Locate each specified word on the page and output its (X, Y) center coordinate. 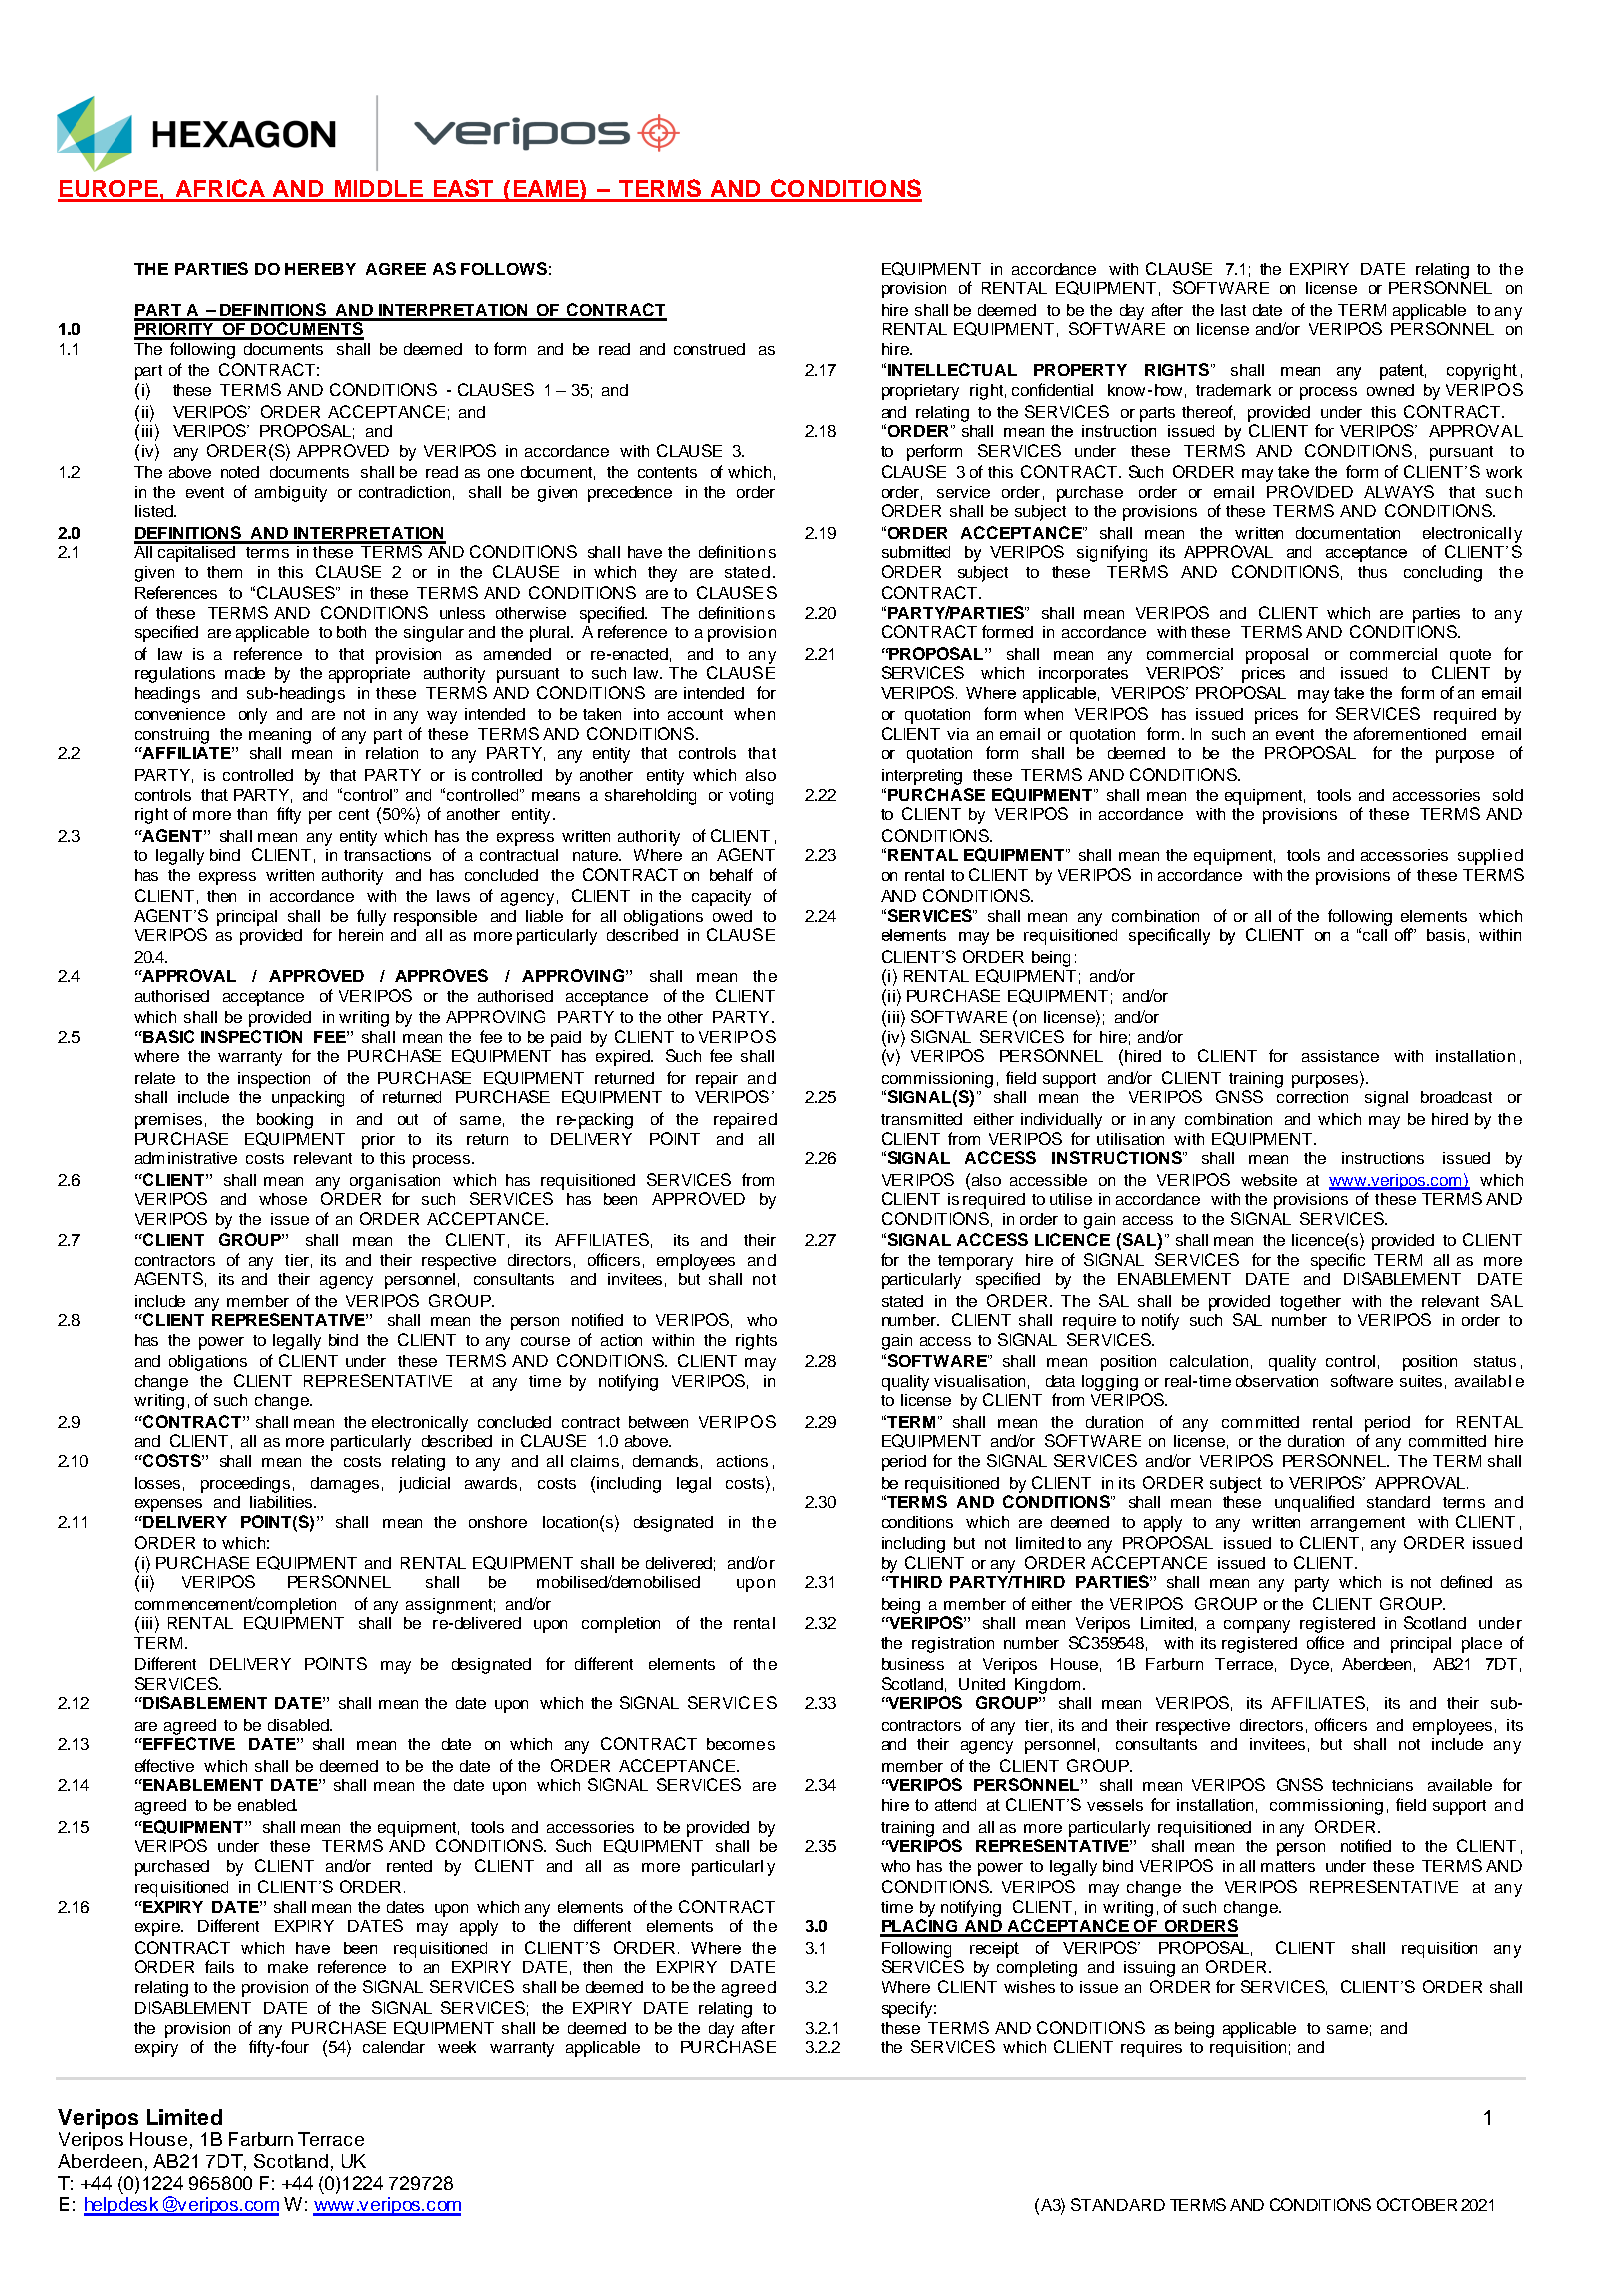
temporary (975, 1262)
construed (709, 349)
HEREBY (320, 269)
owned (1390, 390)
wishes (1029, 1987)
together (1310, 1303)
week (457, 2047)
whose (283, 1199)
